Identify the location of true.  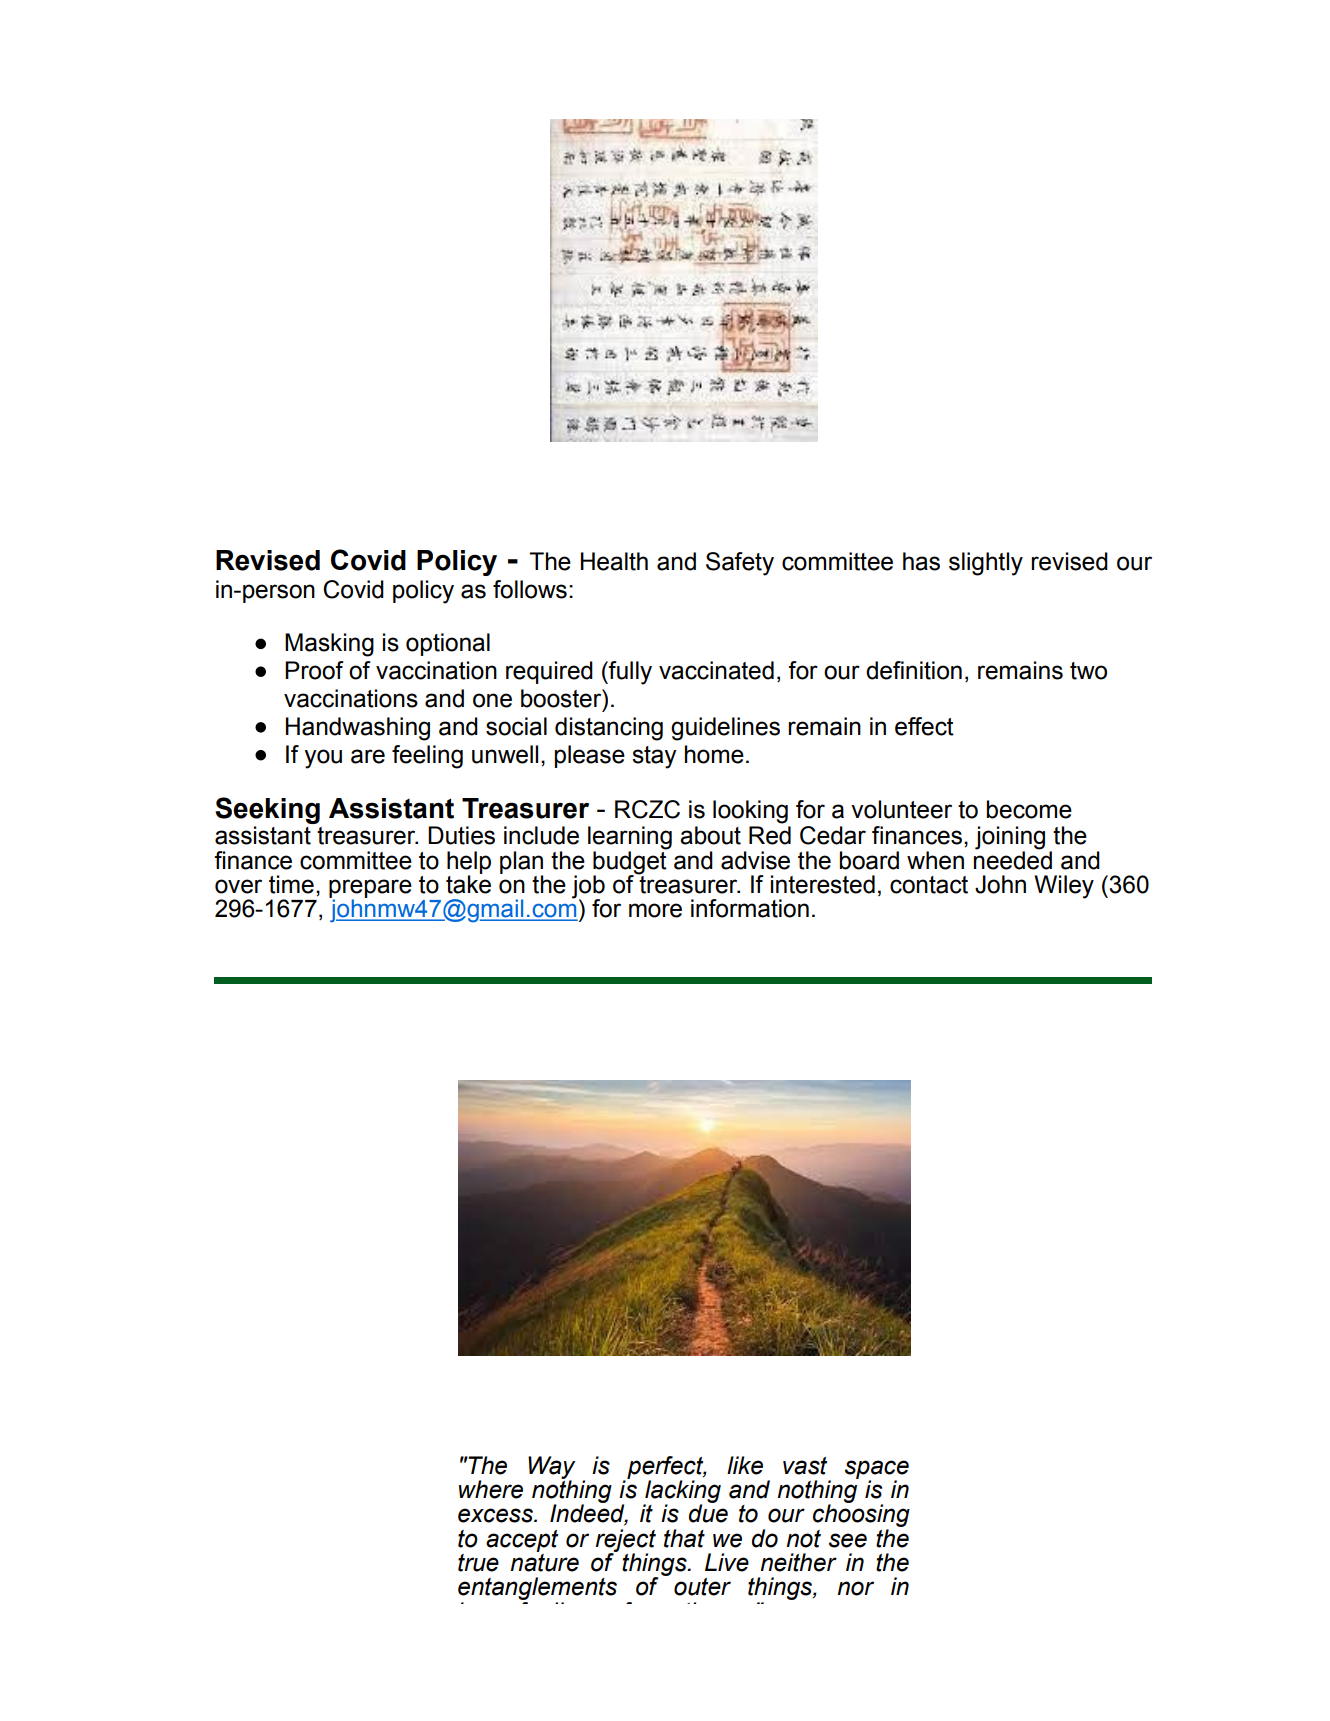
(478, 1563).
